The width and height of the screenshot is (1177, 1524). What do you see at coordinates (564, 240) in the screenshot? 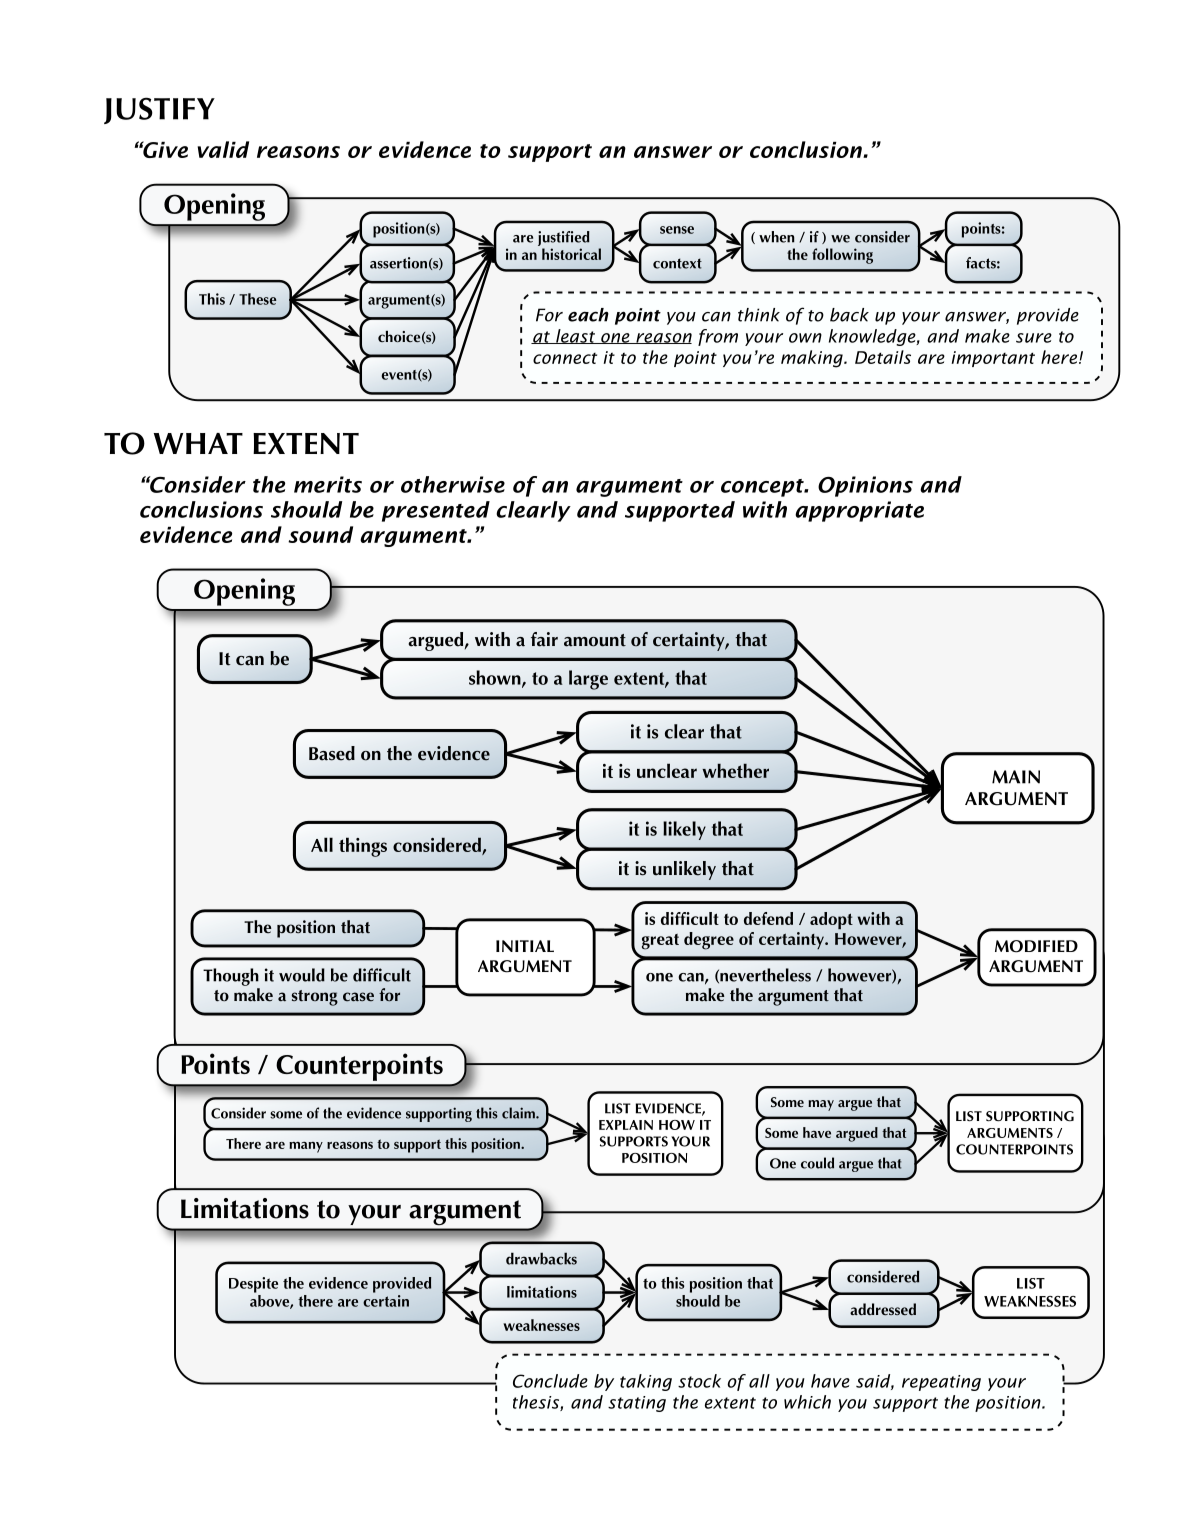
I see `justified` at bounding box center [564, 240].
